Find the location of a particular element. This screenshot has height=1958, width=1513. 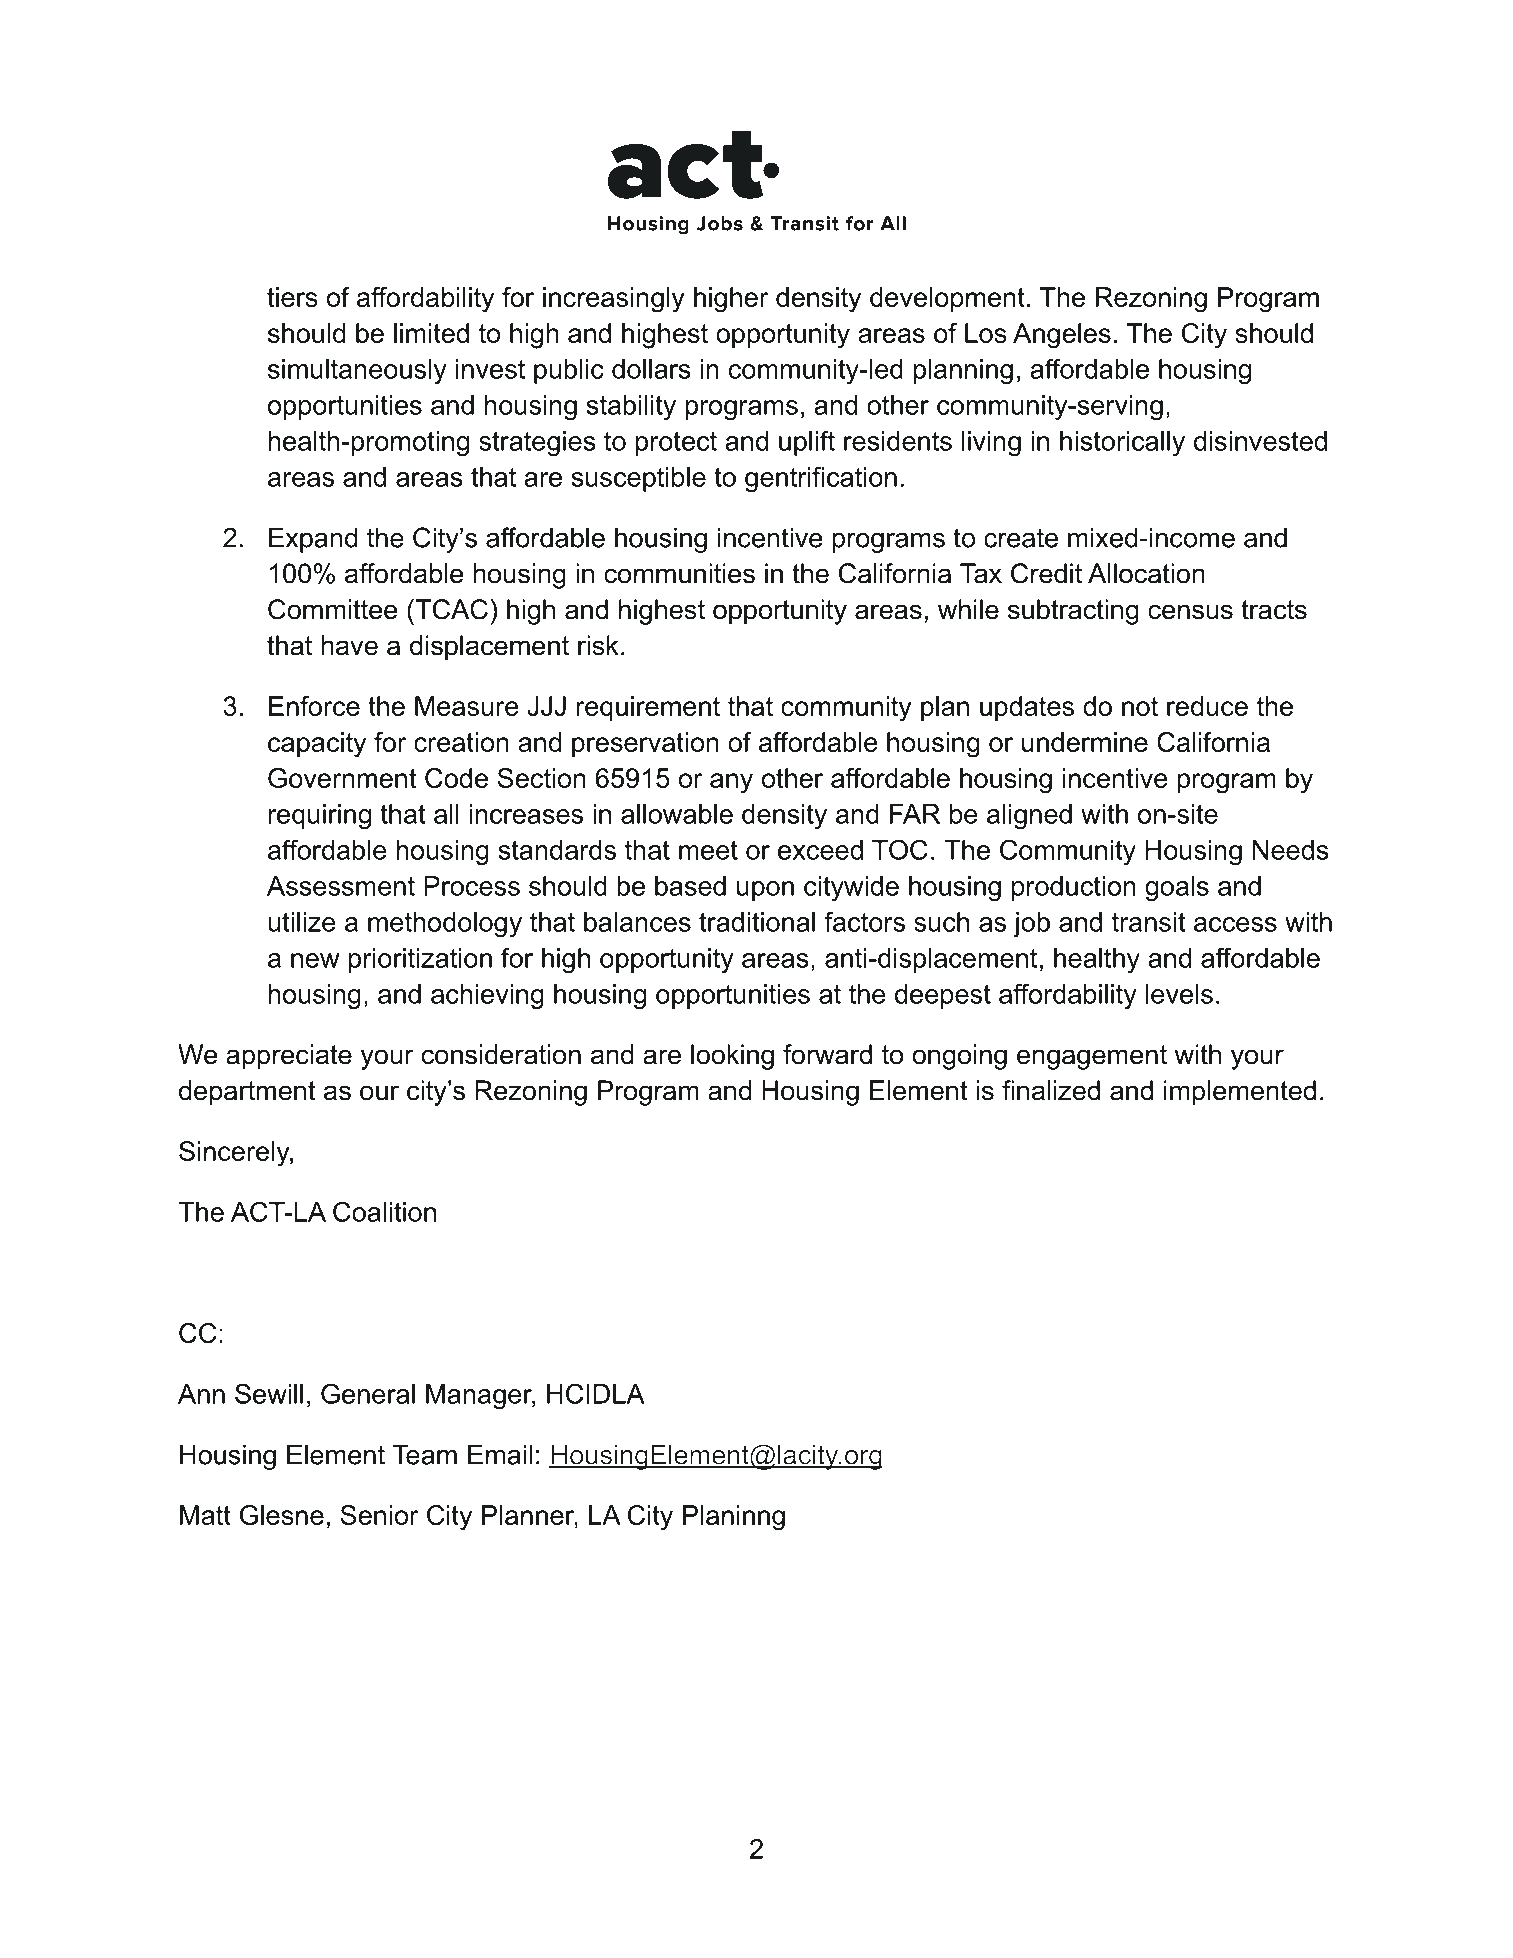

levels is located at coordinates (1179, 994).
